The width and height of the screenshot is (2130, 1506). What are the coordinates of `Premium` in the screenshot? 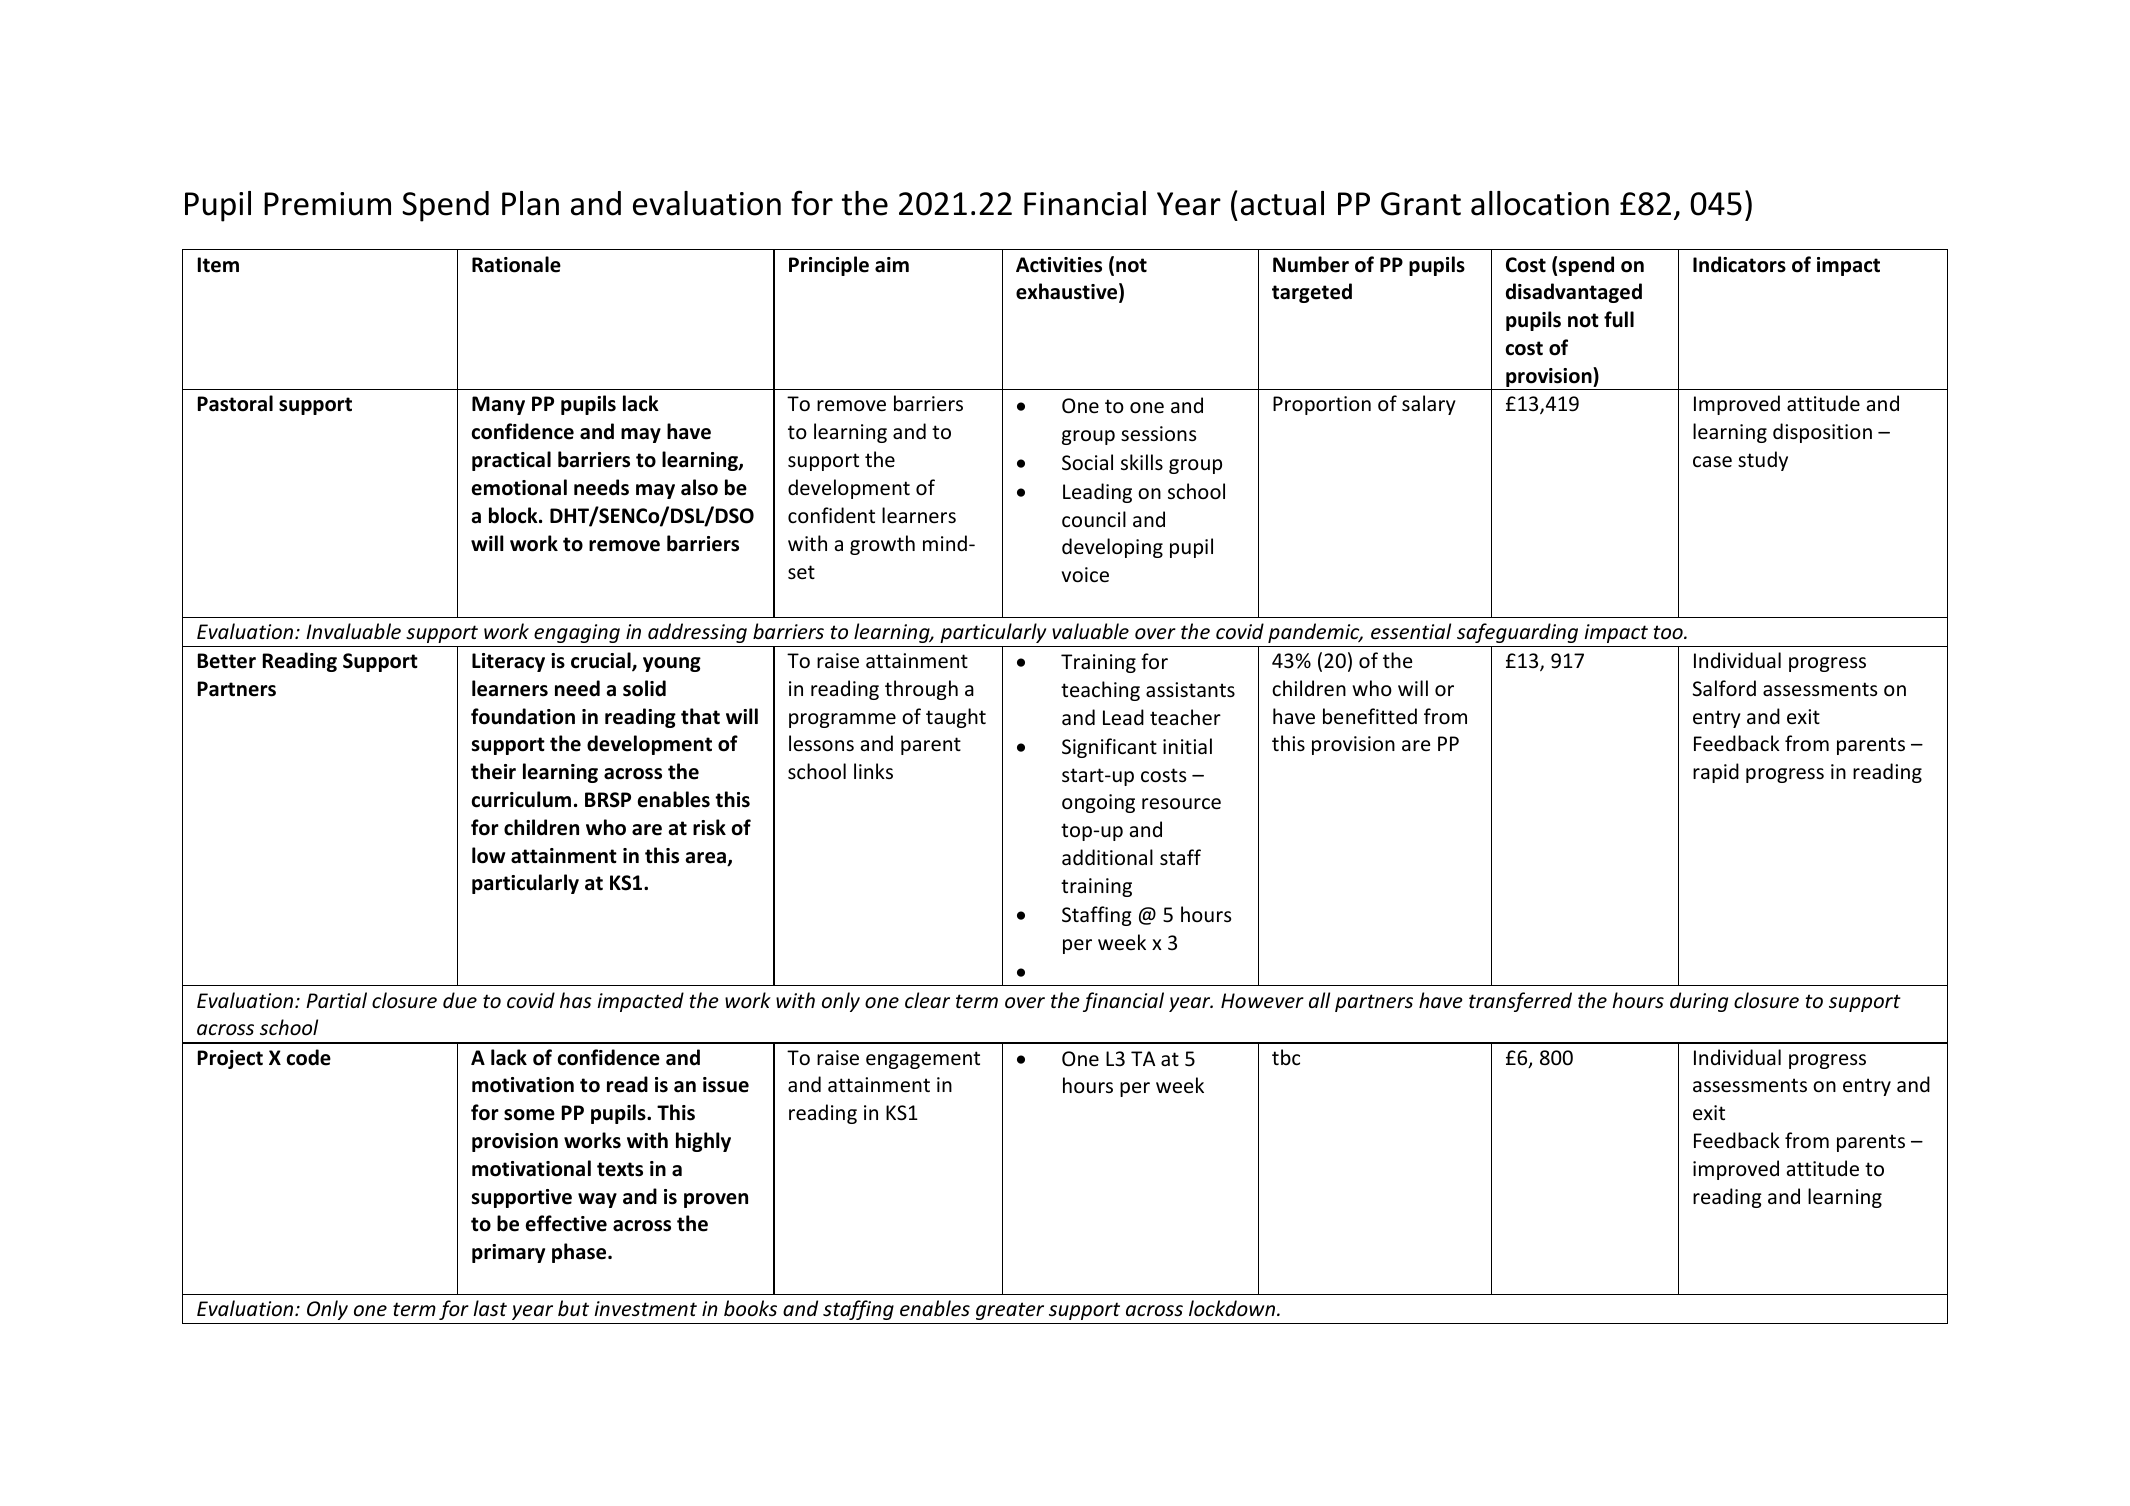 It's located at (327, 204).
